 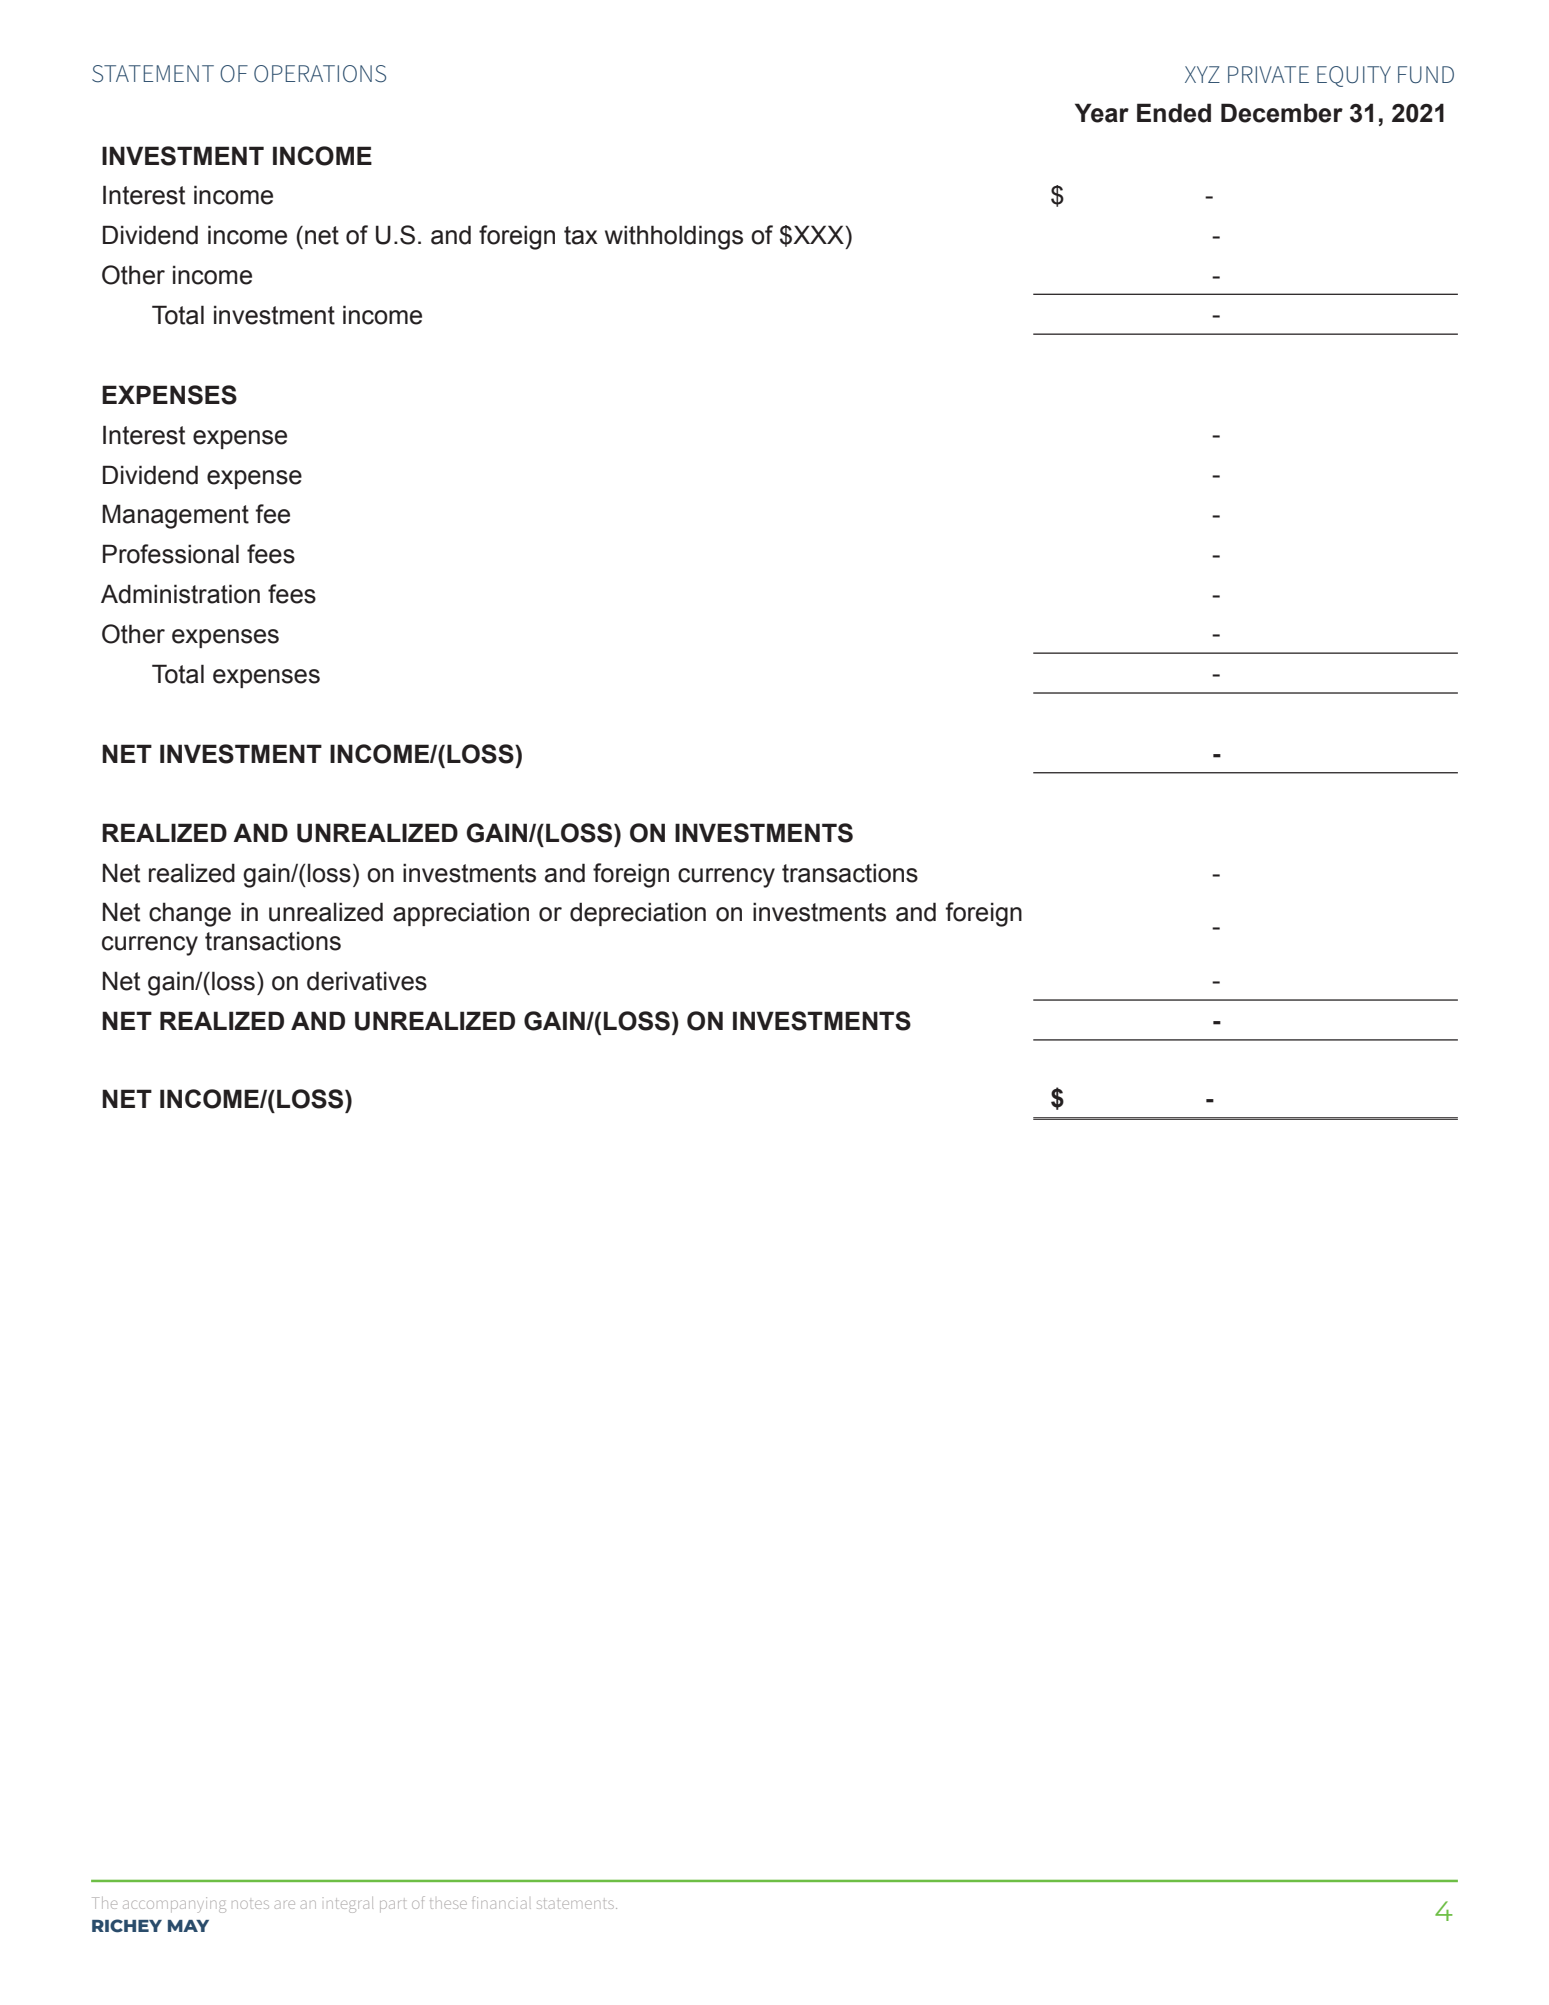 I want to click on derivatives, so click(x=367, y=981).
